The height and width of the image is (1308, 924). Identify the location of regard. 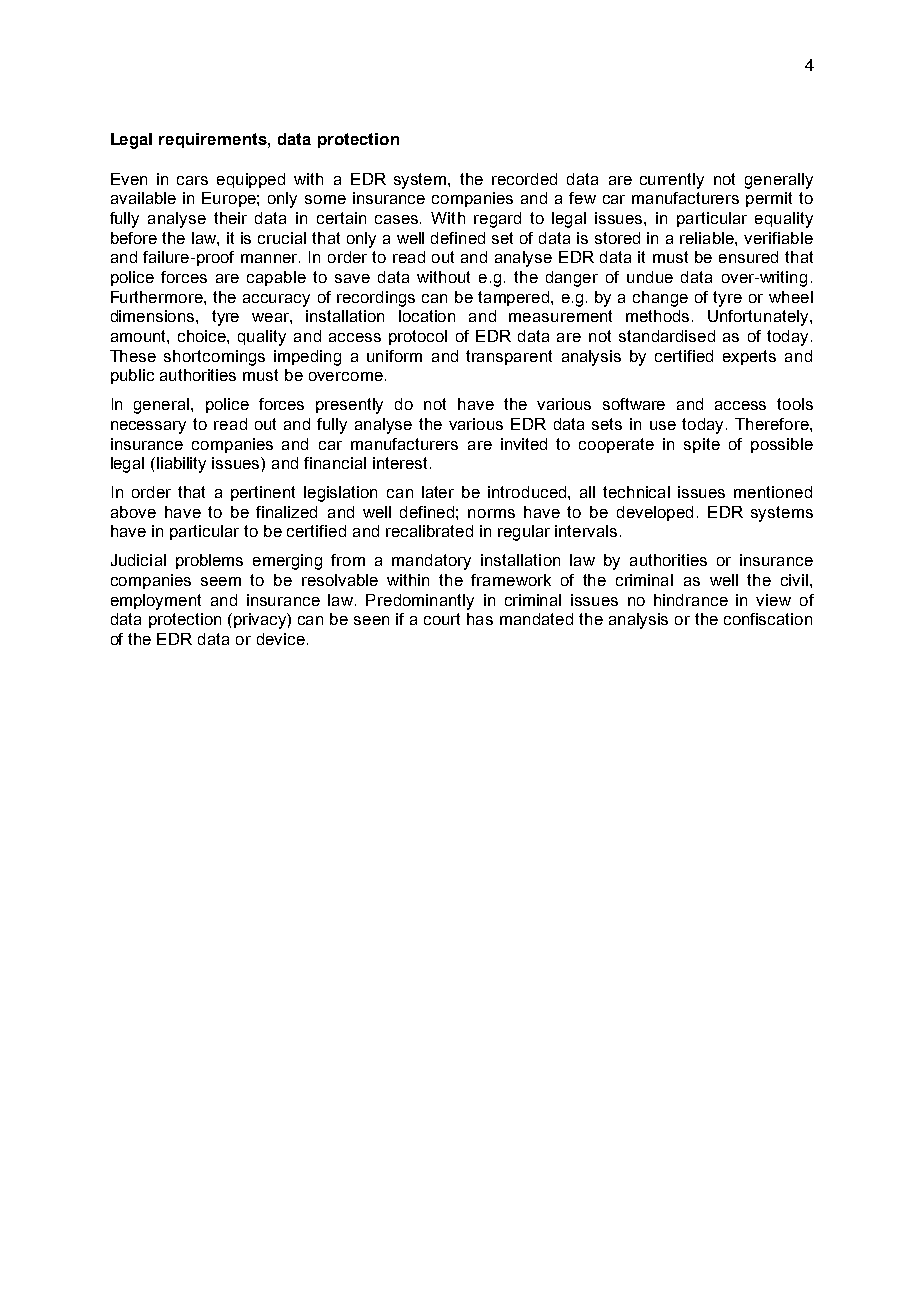
(497, 220).
